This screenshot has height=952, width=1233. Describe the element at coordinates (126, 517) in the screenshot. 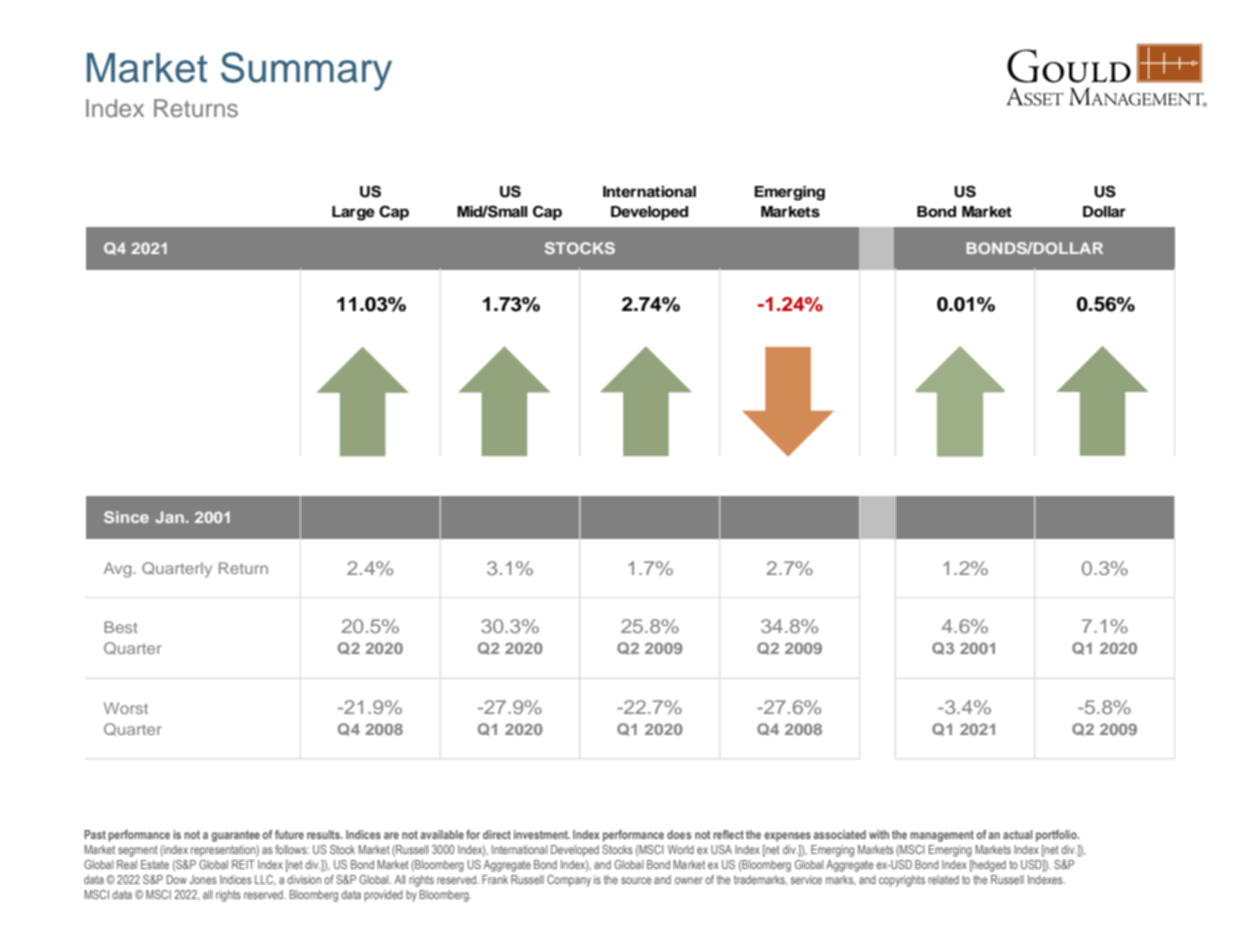

I see `Since` at that location.
